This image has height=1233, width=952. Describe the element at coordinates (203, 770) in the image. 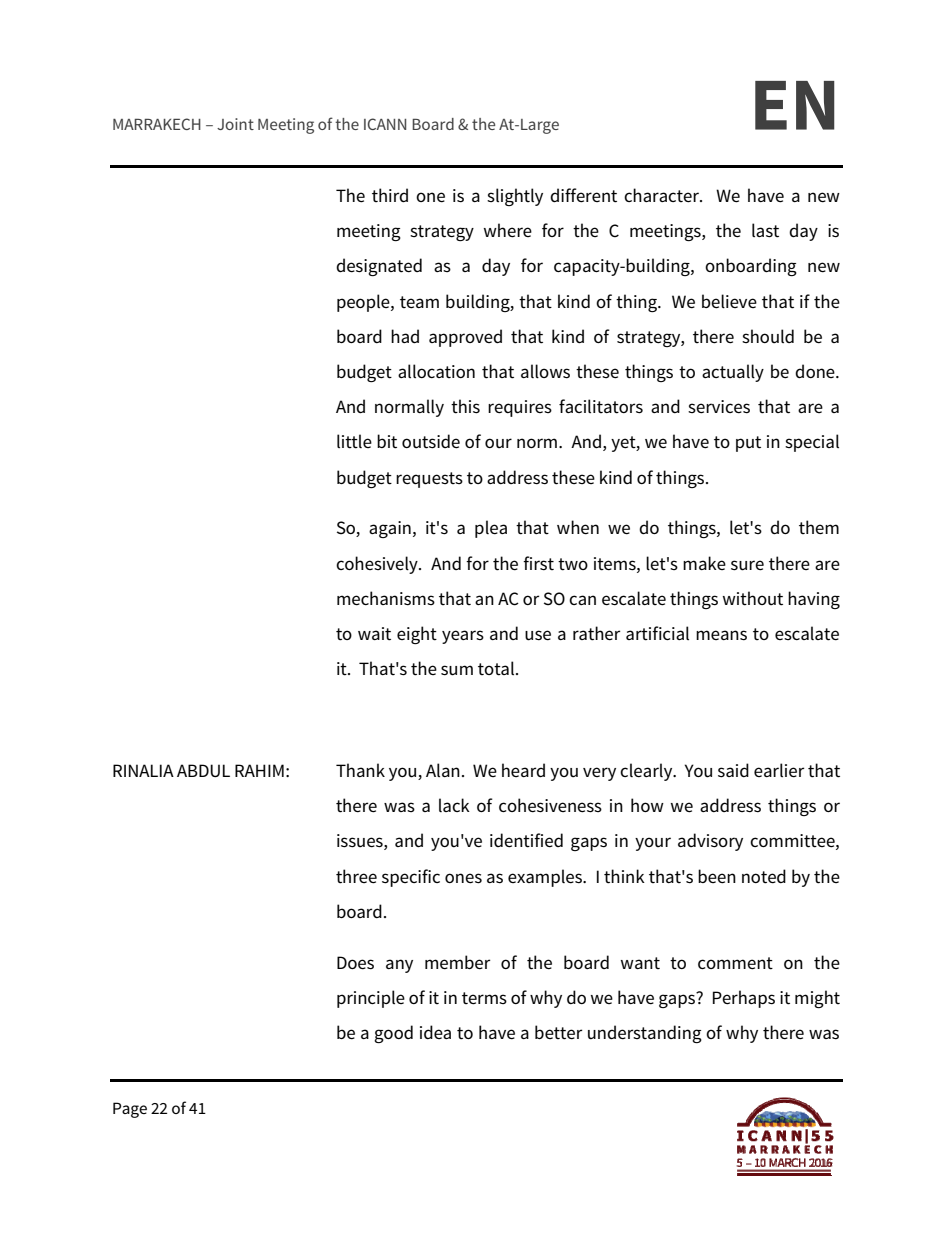

I see `ABDUL` at that location.
